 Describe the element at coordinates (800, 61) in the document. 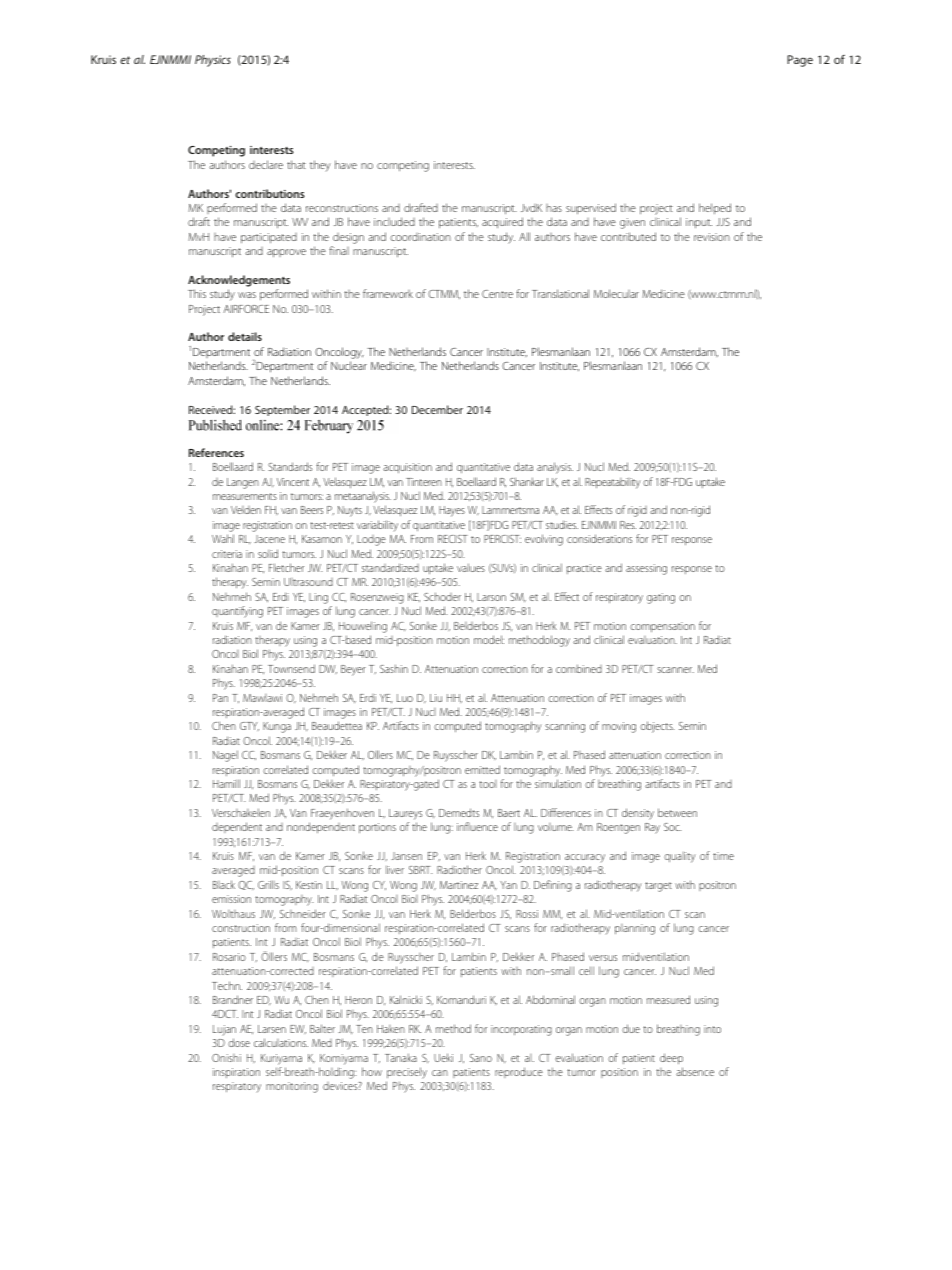

I see `Page` at that location.
